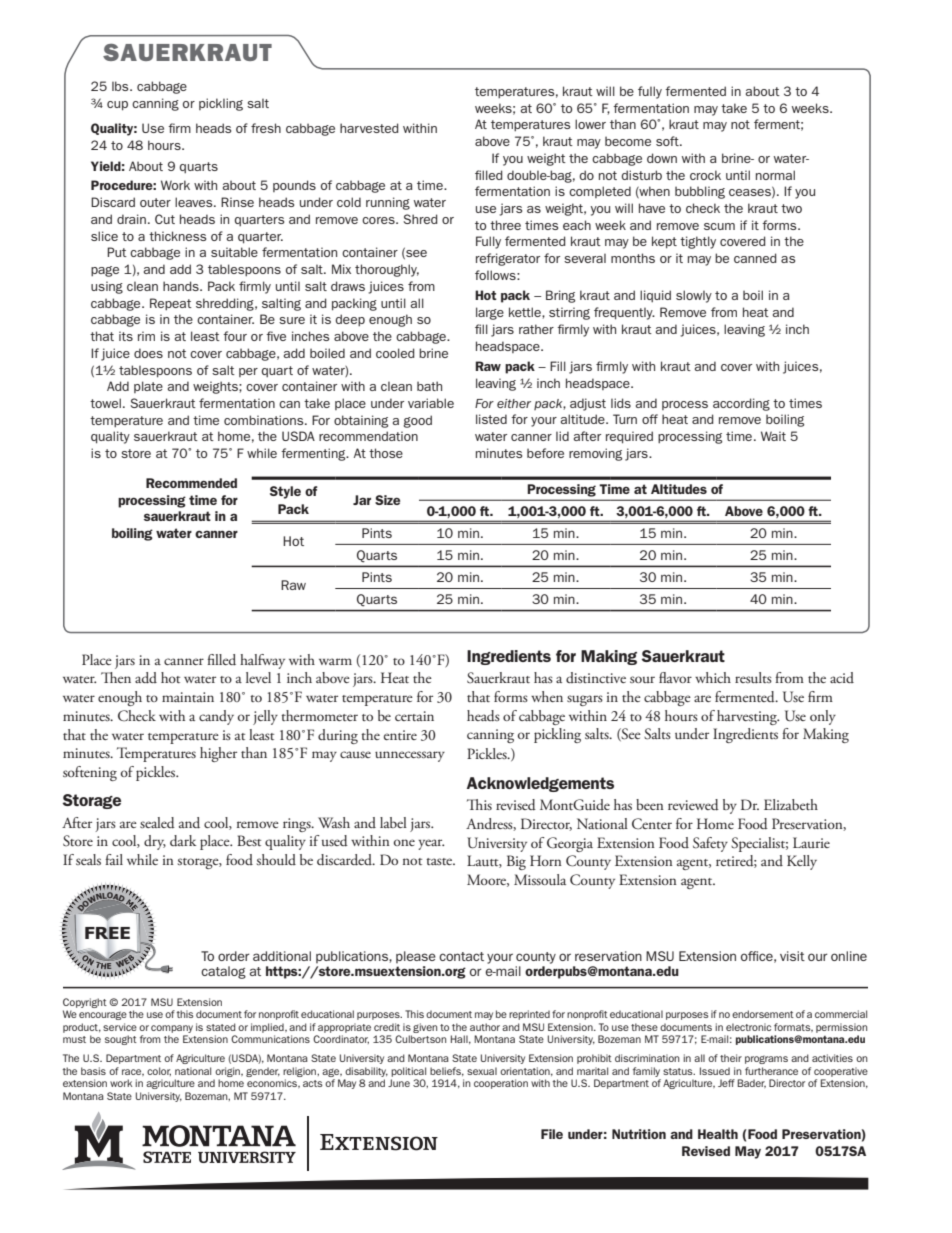  I want to click on normal, so click(775, 175).
